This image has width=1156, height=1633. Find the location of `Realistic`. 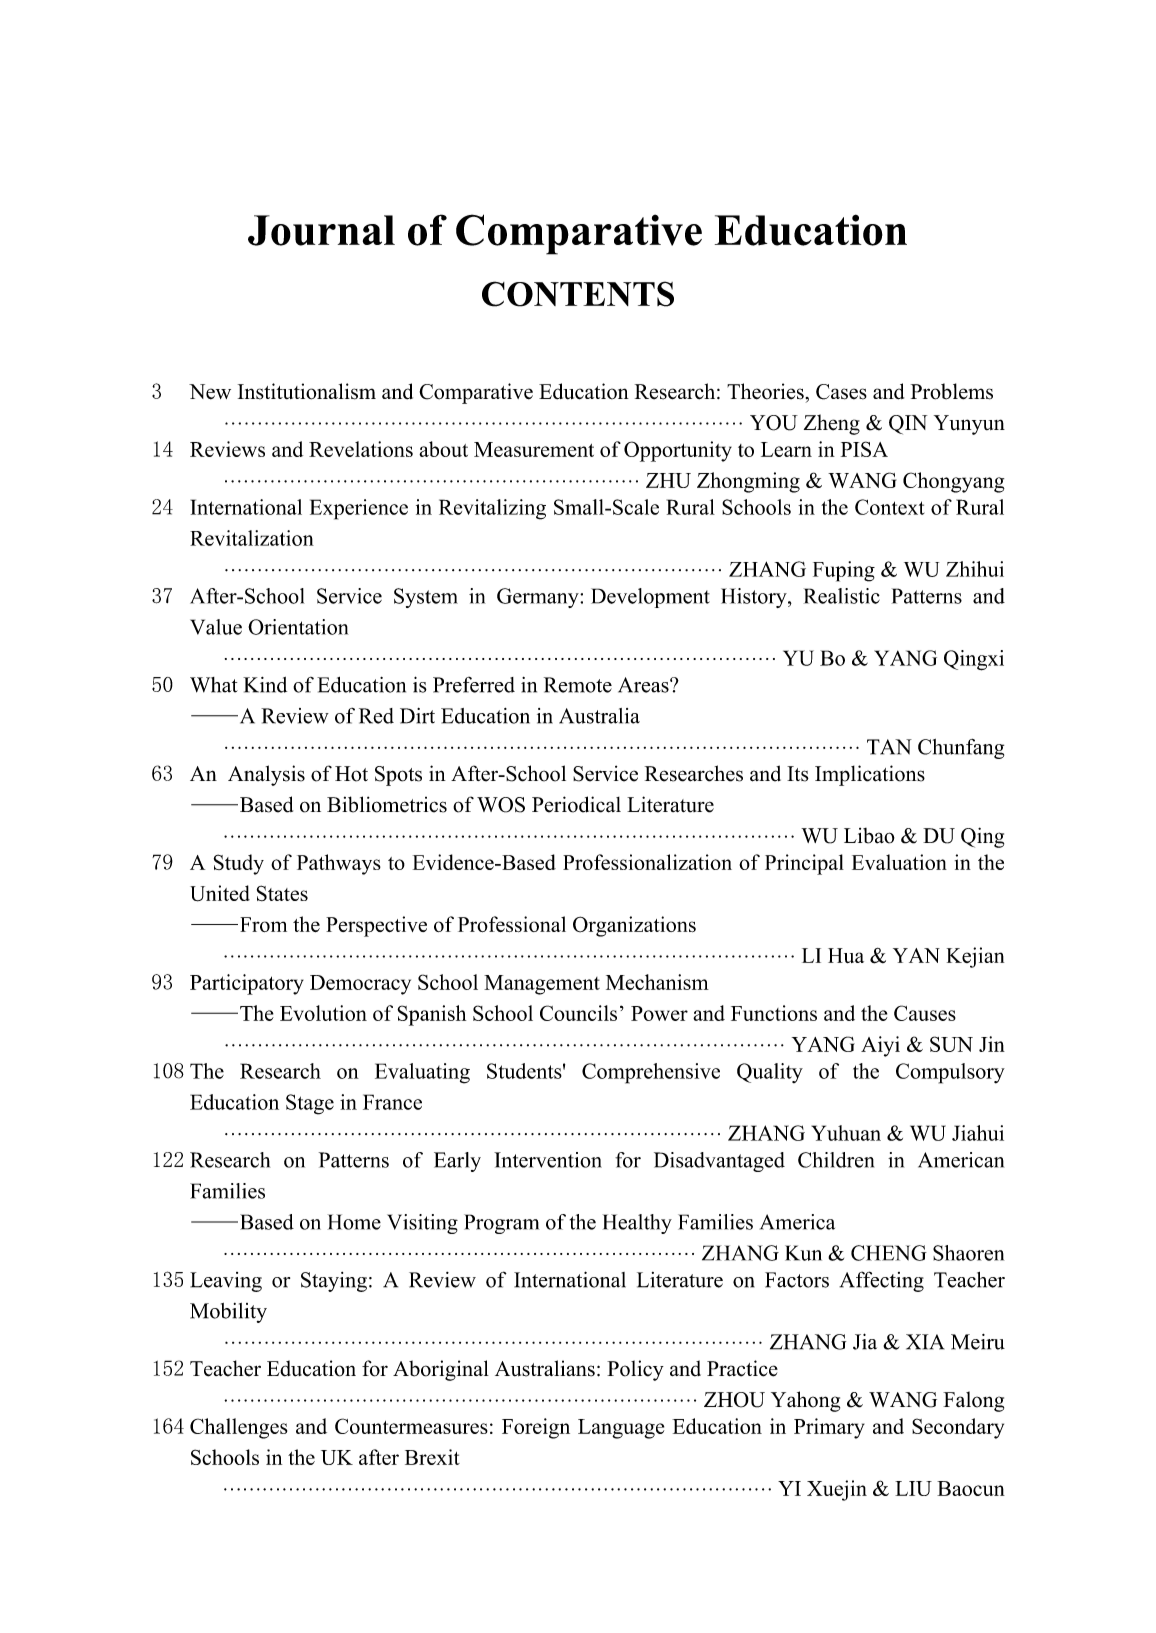

Realistic is located at coordinates (842, 596).
